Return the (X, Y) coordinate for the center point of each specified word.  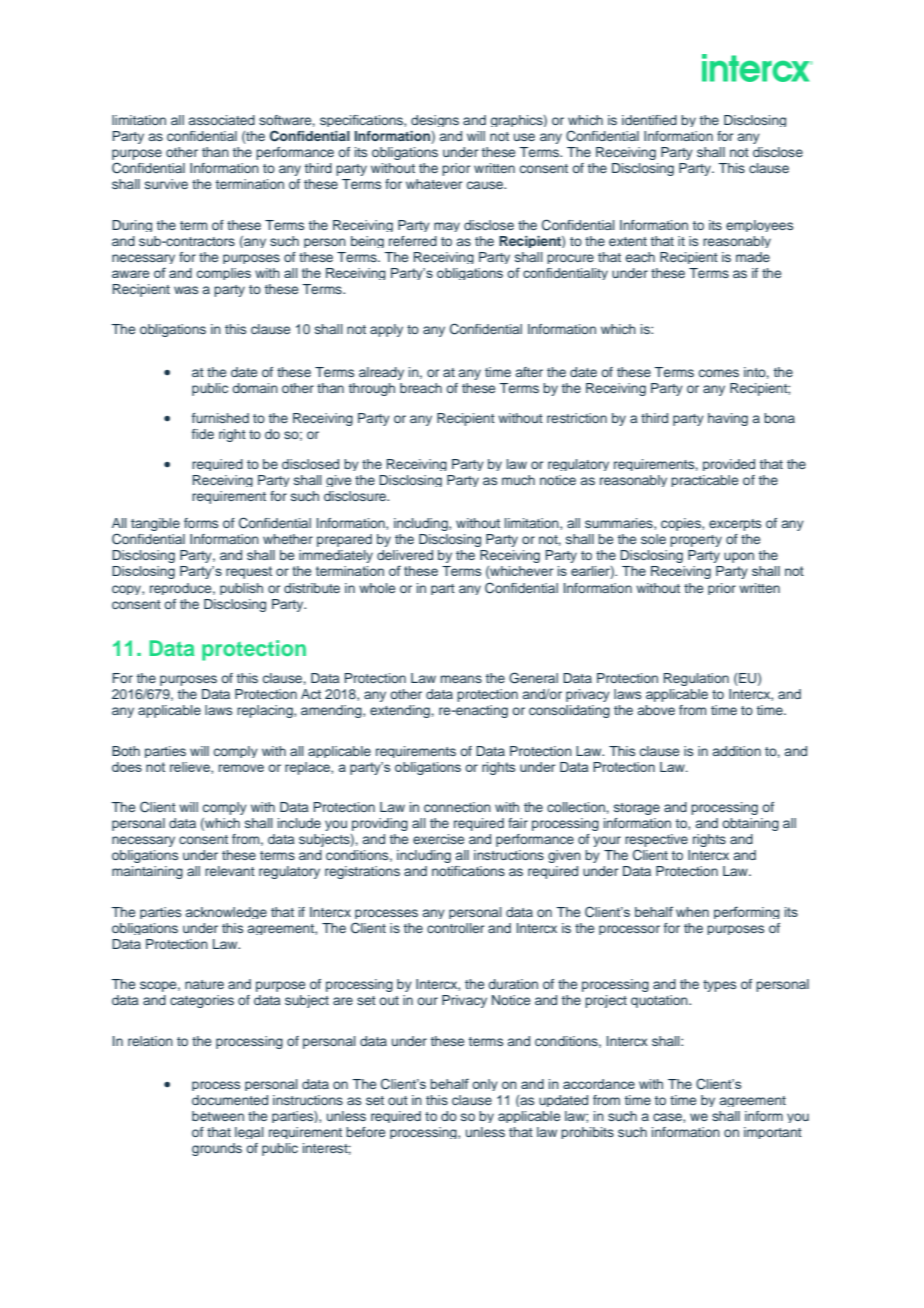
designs (435, 121)
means (461, 679)
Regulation (696, 679)
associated (222, 120)
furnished (220, 418)
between (218, 1116)
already (381, 373)
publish (241, 589)
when (692, 912)
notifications (468, 871)
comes (719, 373)
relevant (230, 871)
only (485, 1085)
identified (649, 120)
